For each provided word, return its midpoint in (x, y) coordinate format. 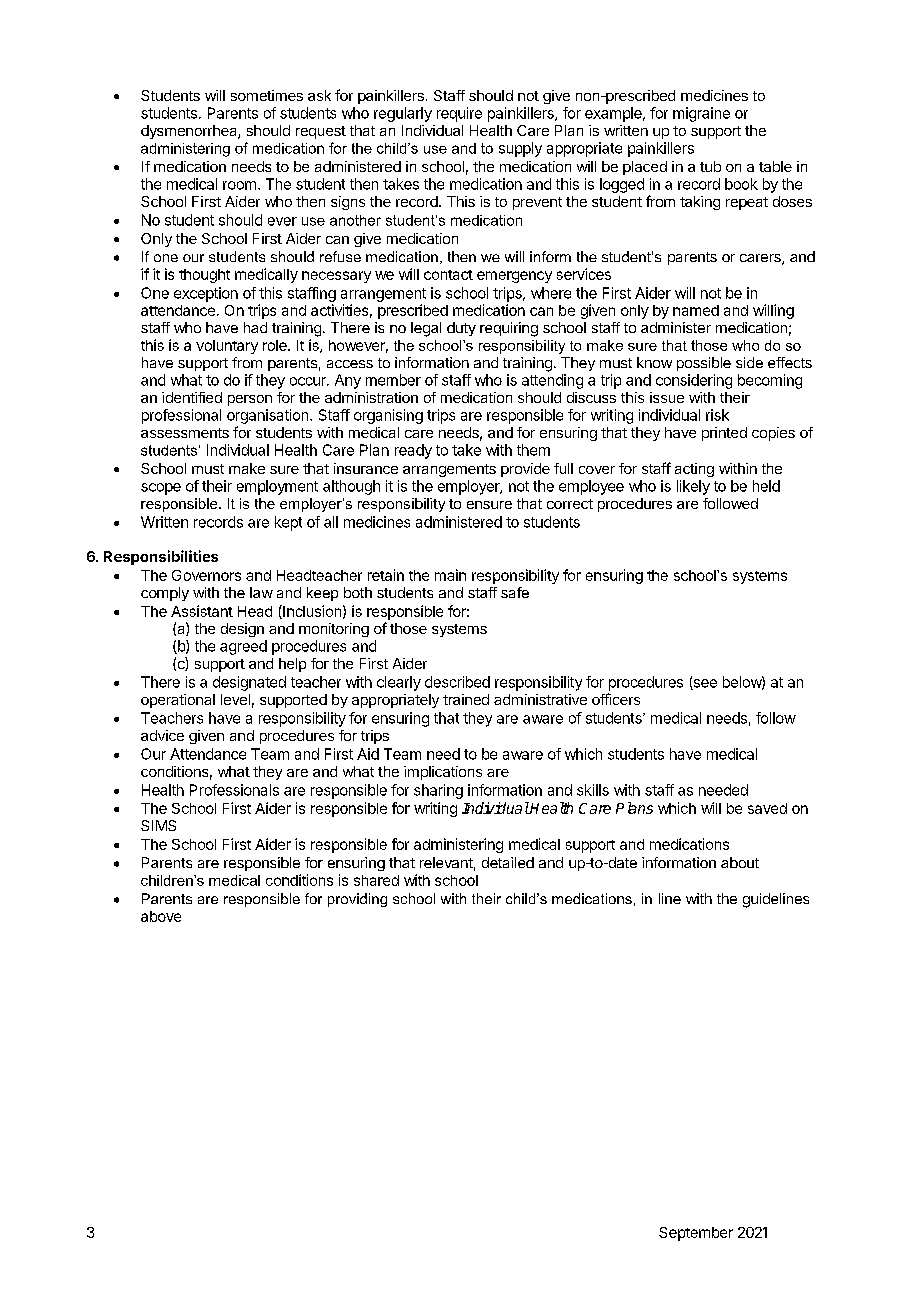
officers (616, 699)
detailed (508, 862)
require (459, 114)
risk (717, 415)
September (696, 1234)
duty (461, 329)
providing (357, 900)
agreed (243, 647)
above (161, 916)
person (250, 400)
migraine (701, 114)
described (457, 682)
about (740, 862)
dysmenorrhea (190, 132)
